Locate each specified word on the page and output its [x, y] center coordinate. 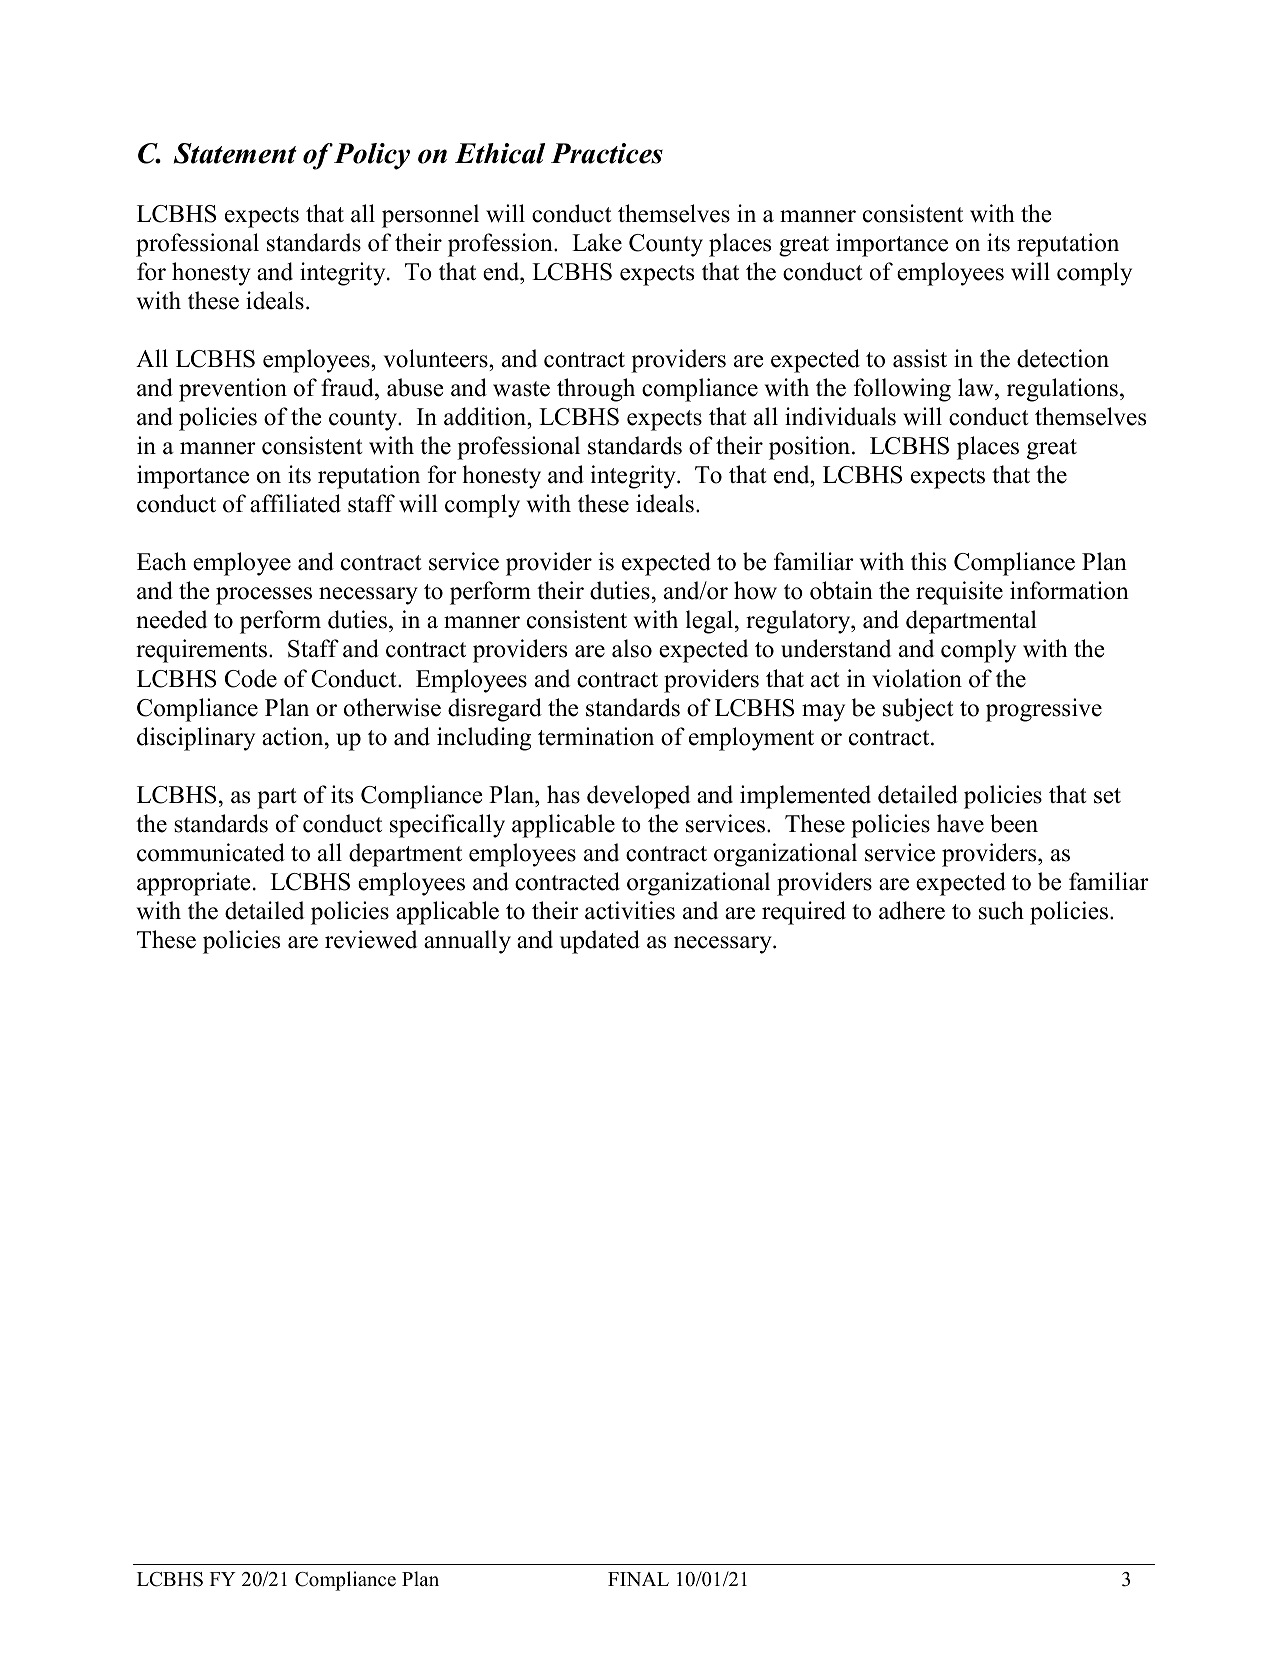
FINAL [638, 1579]
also [632, 648]
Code [251, 678]
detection [1063, 358]
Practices [607, 153]
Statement [235, 153]
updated [600, 942]
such [1001, 910]
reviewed [371, 939]
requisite [959, 593]
